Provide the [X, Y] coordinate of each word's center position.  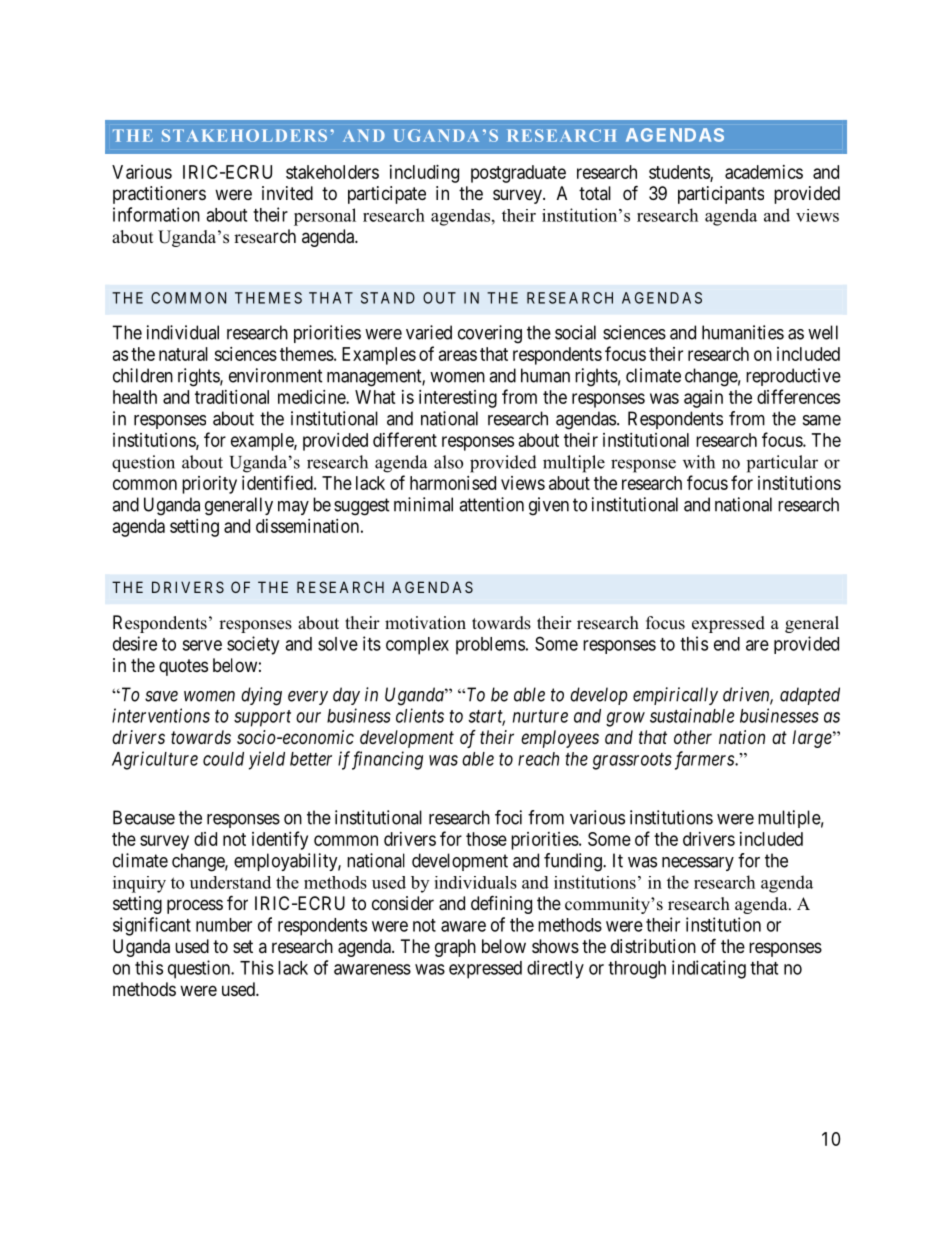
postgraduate [518, 174]
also [448, 462]
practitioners [159, 195]
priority [209, 485]
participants [721, 195]
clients [420, 715]
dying [261, 696]
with [699, 462]
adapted [810, 696]
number [224, 925]
